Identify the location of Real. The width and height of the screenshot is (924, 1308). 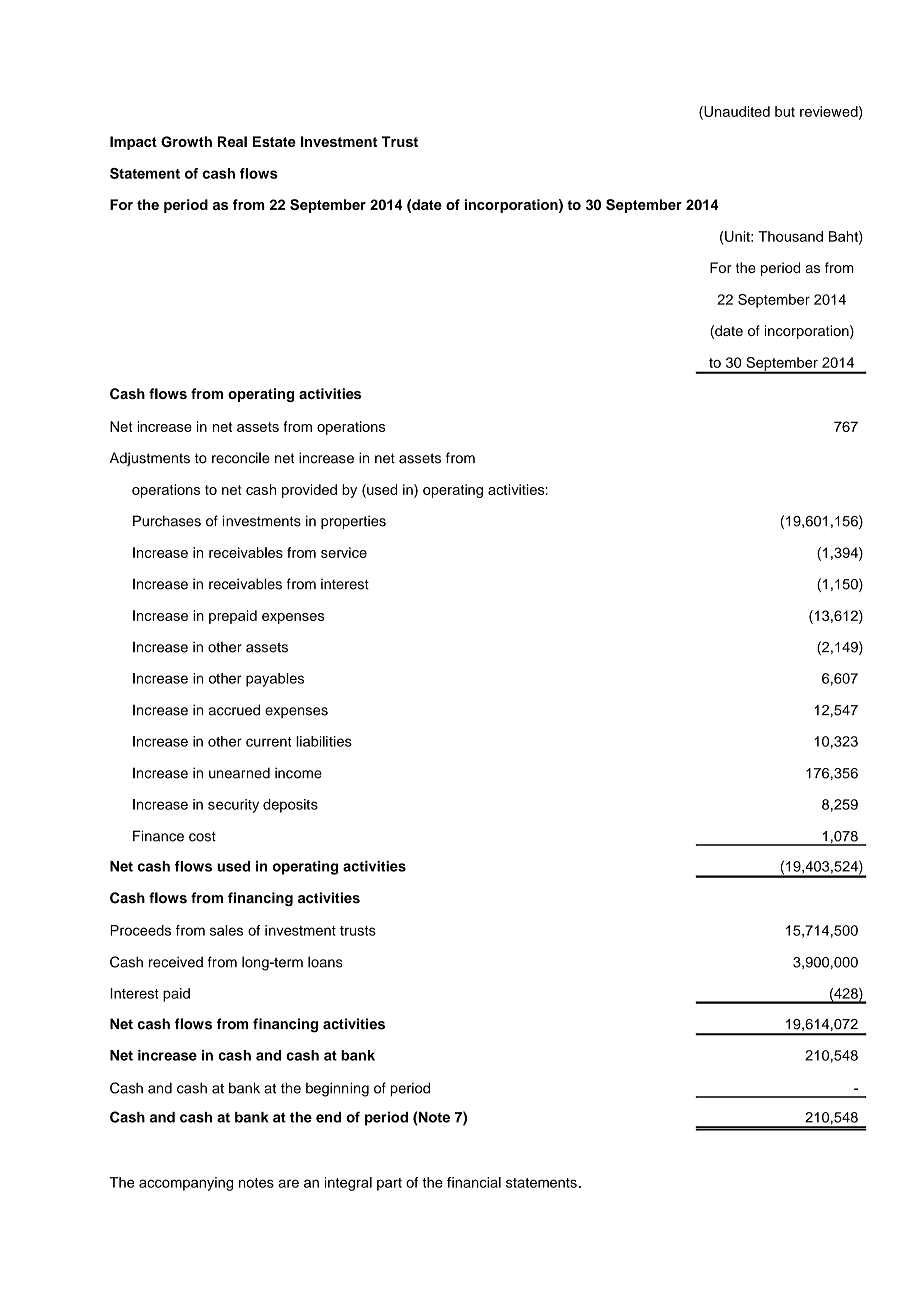
(232, 141).
